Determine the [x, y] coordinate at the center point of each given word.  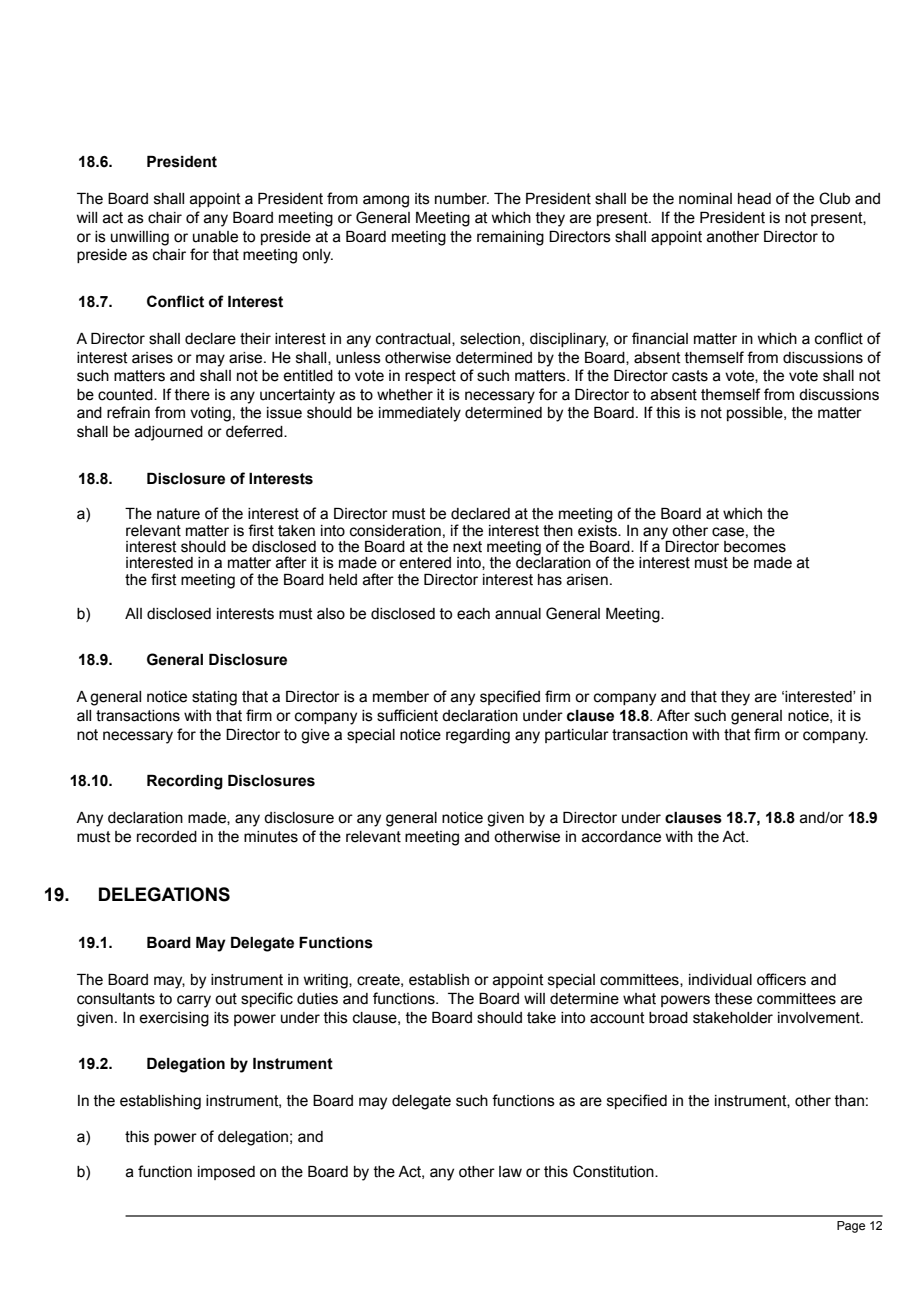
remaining [510, 238]
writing [326, 981]
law [510, 1172]
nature [178, 514]
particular [577, 736]
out [226, 999]
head [754, 199]
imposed [226, 1173]
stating [214, 698]
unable [215, 237]
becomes [755, 547]
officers [781, 979]
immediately [420, 414]
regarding [478, 736]
